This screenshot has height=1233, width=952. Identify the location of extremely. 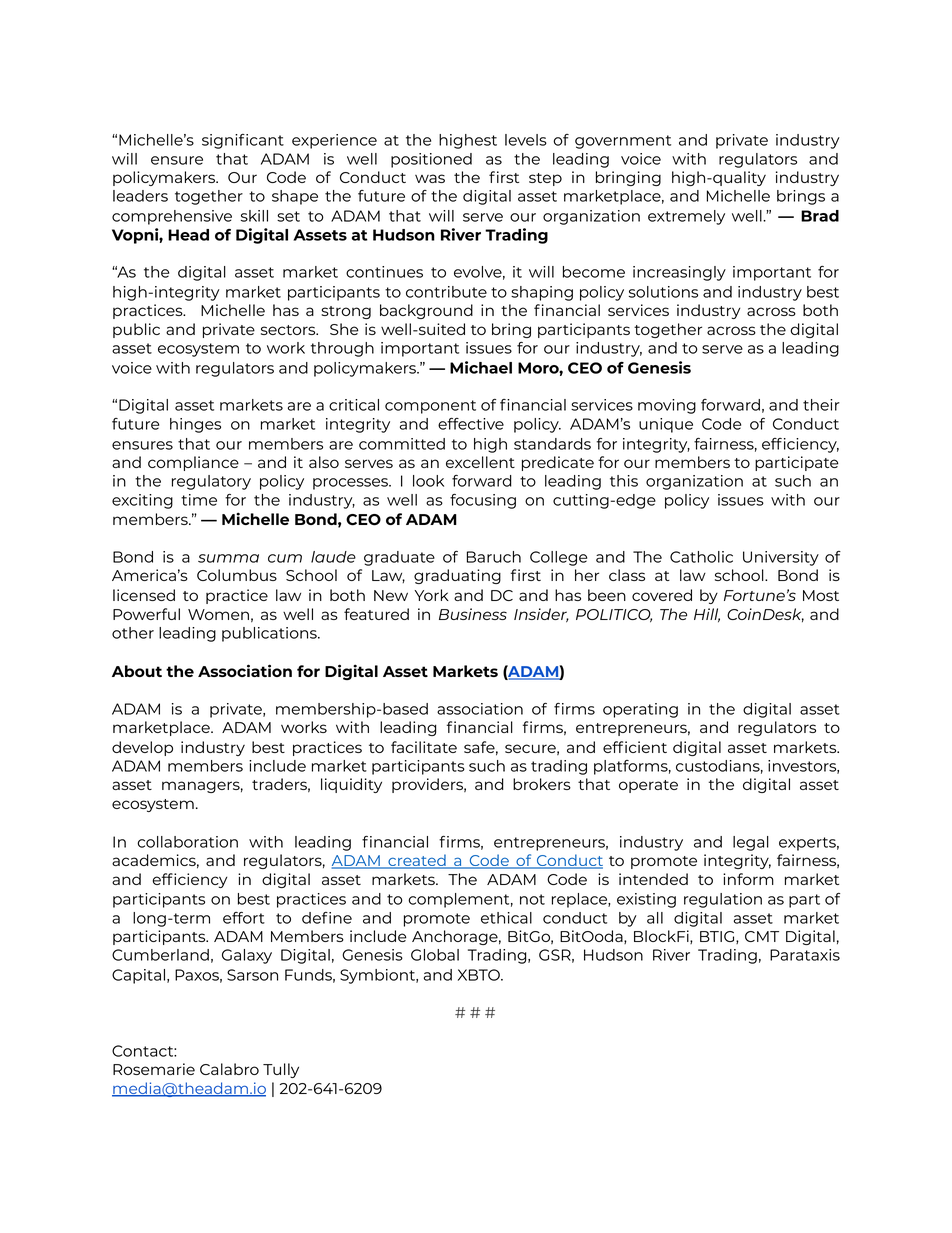
(686, 217).
